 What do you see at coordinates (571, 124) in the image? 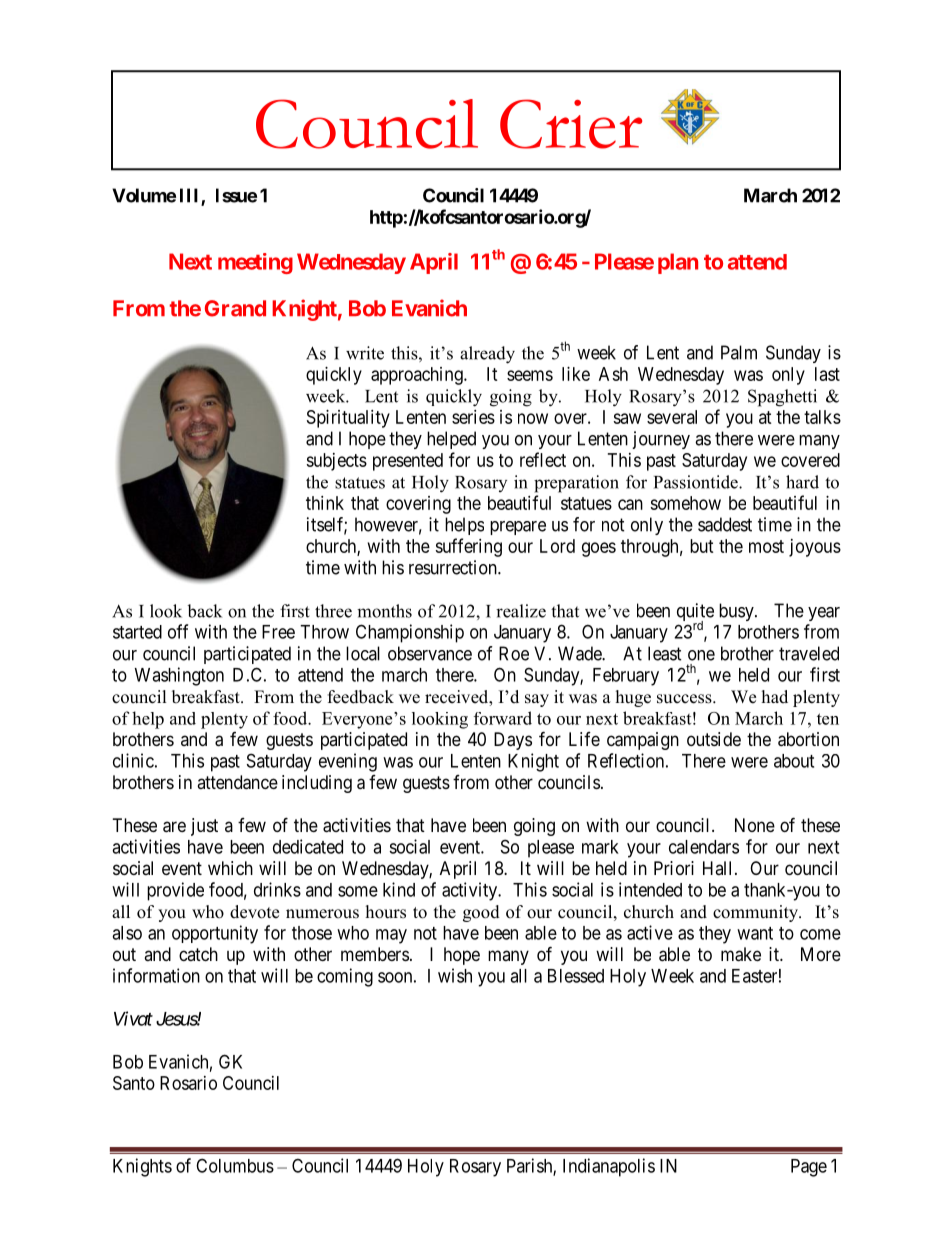
I see `Crier` at bounding box center [571, 124].
